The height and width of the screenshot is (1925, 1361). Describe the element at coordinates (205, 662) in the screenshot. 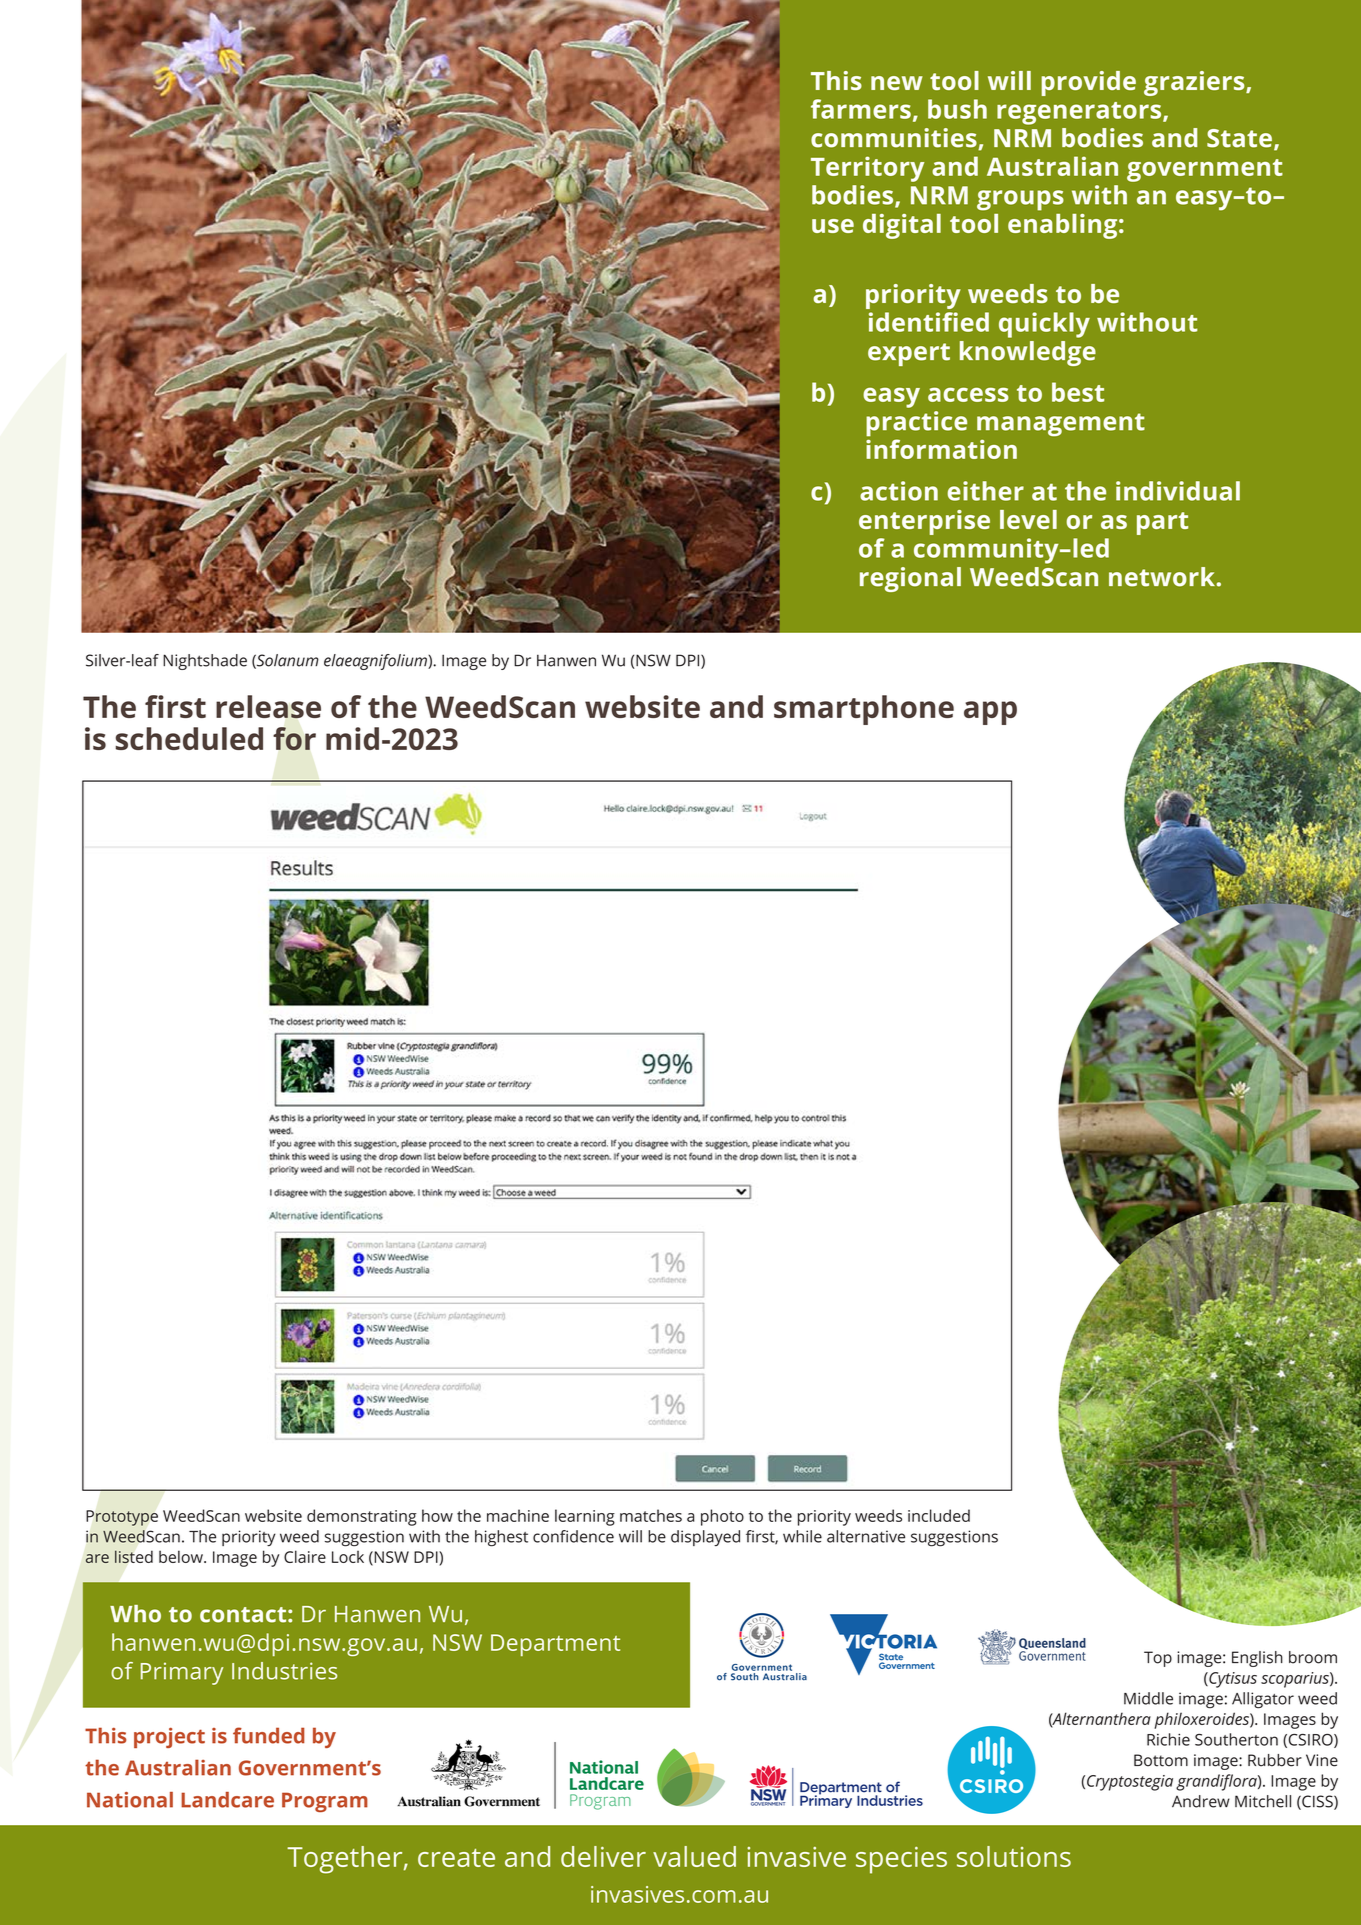

I see `Nightshade` at that location.
